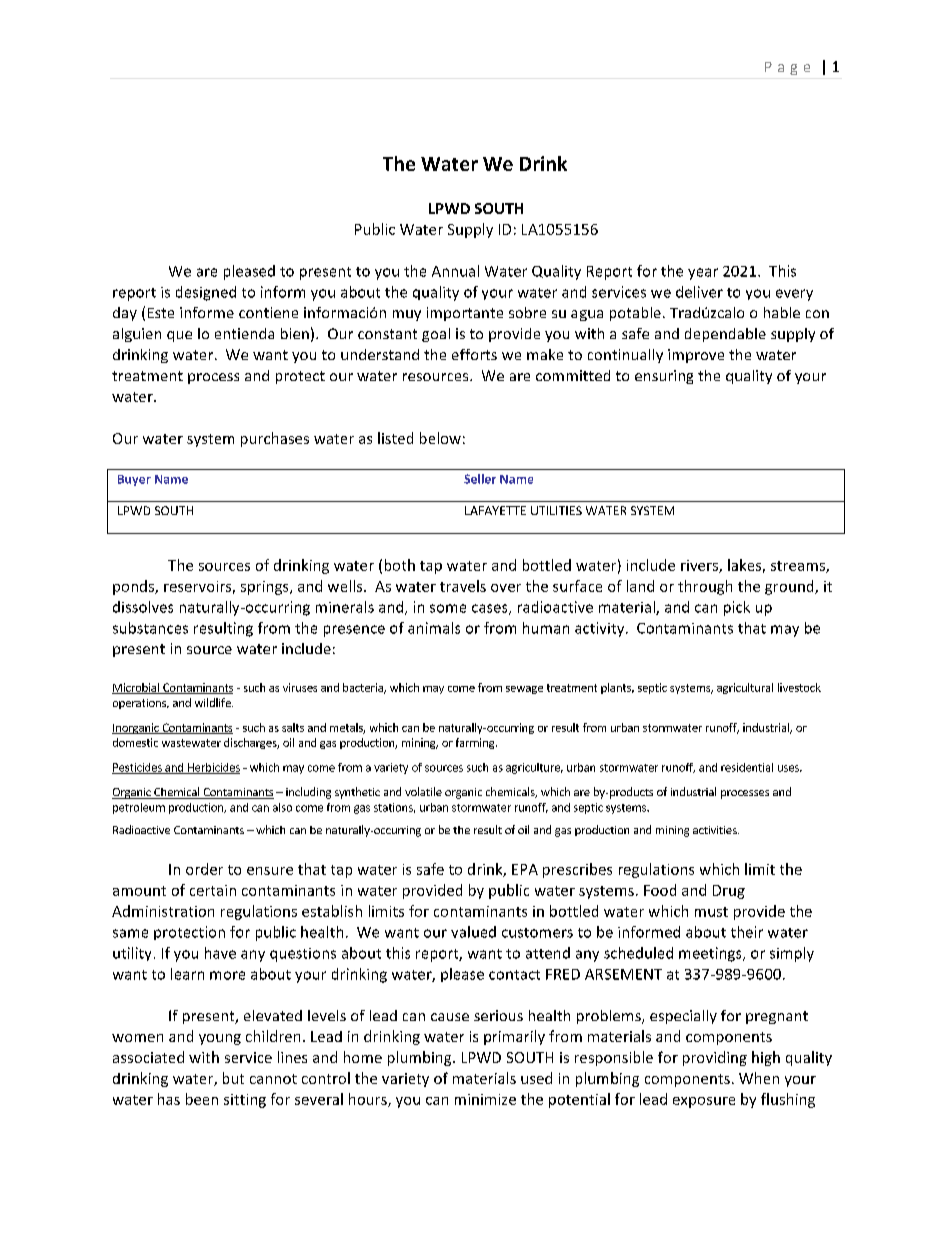 This screenshot has height=1233, width=952. I want to click on importante, so click(465, 314).
